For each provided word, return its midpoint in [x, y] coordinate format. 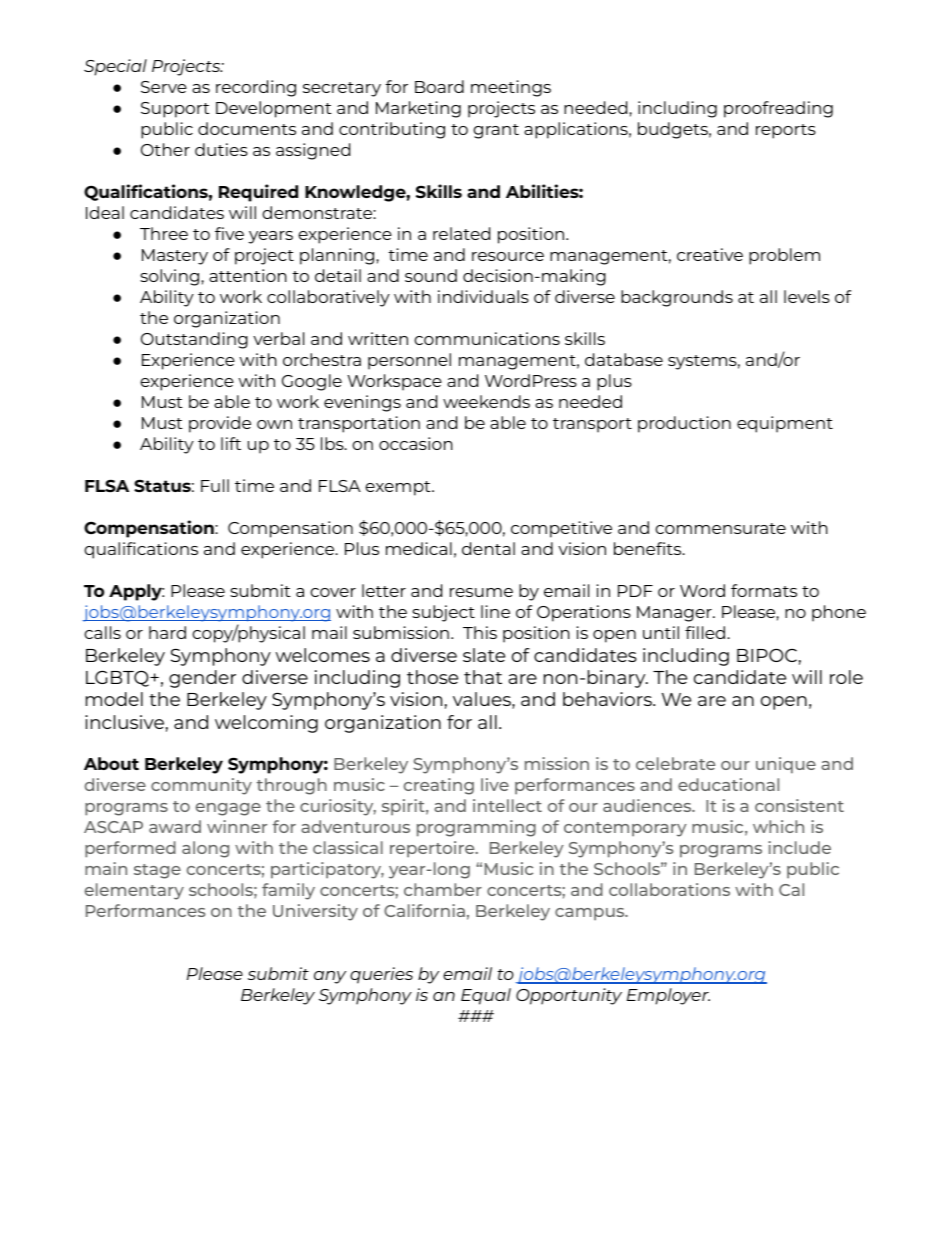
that [483, 677]
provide [220, 424]
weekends [486, 401]
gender [202, 679]
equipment [785, 424]
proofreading [778, 109]
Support [175, 110]
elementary [134, 891]
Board [439, 86]
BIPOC [767, 655]
